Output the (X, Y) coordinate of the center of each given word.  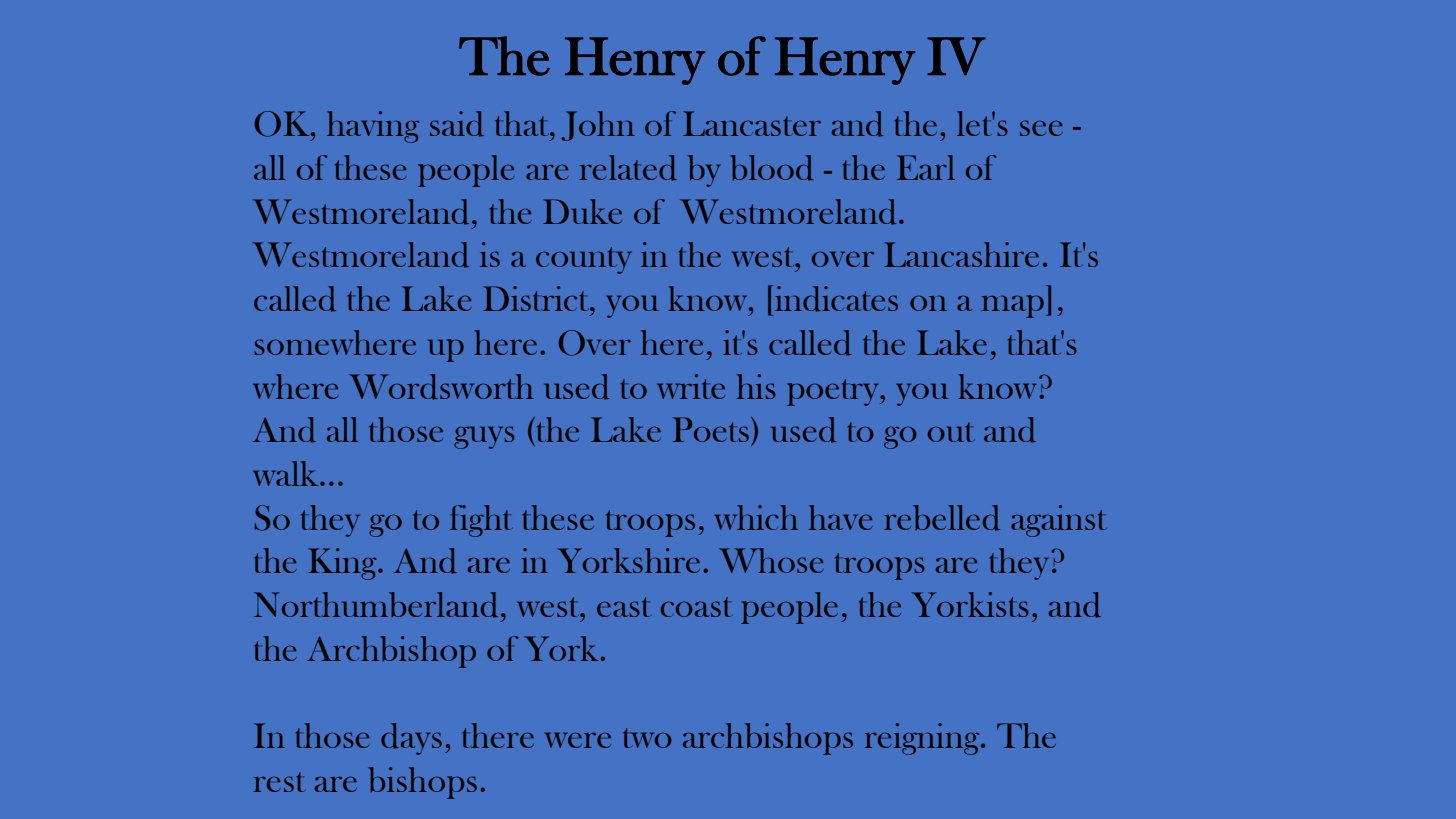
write (691, 386)
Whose (771, 560)
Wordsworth (441, 387)
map (1013, 306)
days (411, 739)
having (373, 127)
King (343, 564)
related (628, 168)
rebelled (942, 518)
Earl (926, 167)
